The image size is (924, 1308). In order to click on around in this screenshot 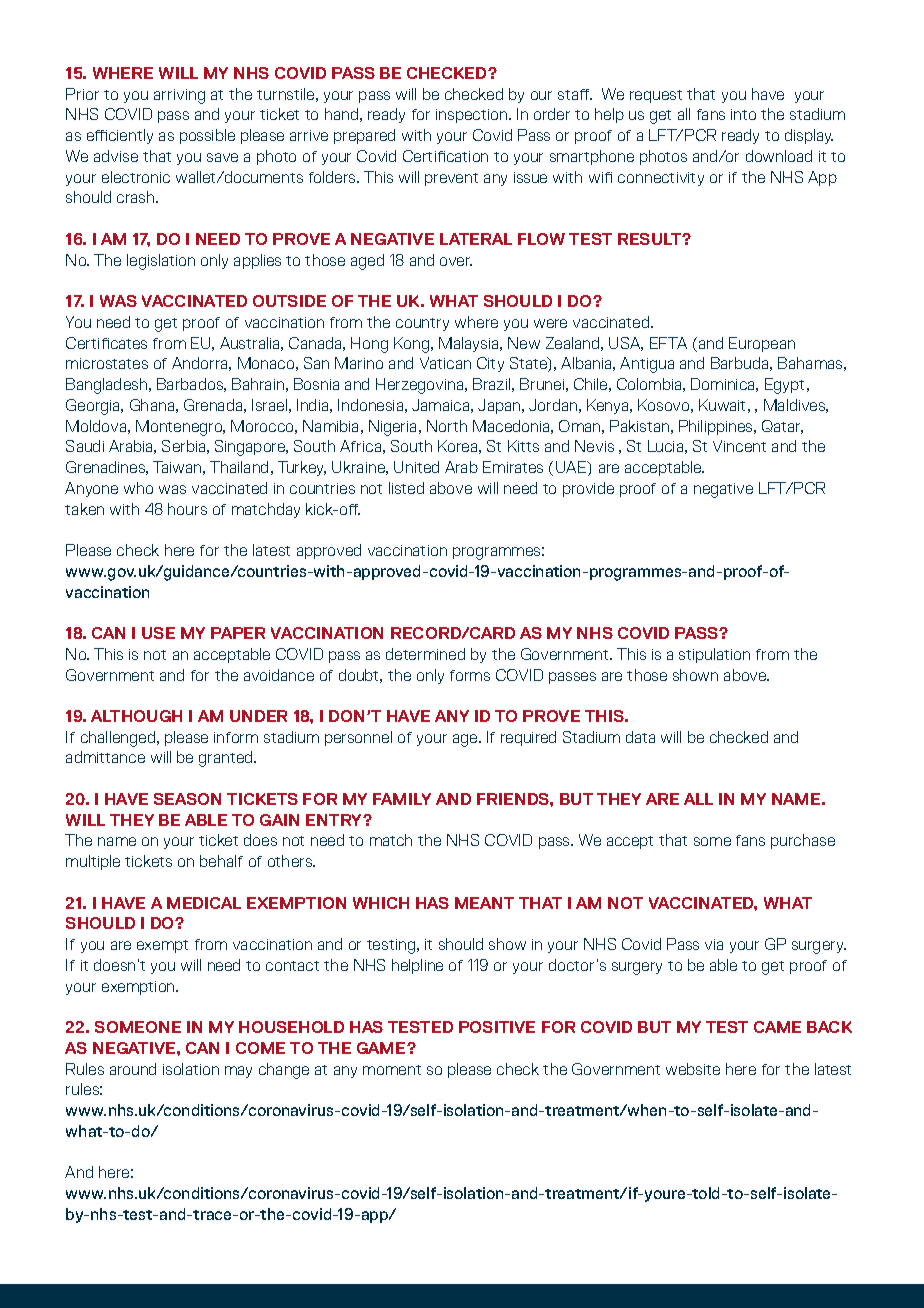, I will do `click(133, 1069)`.
